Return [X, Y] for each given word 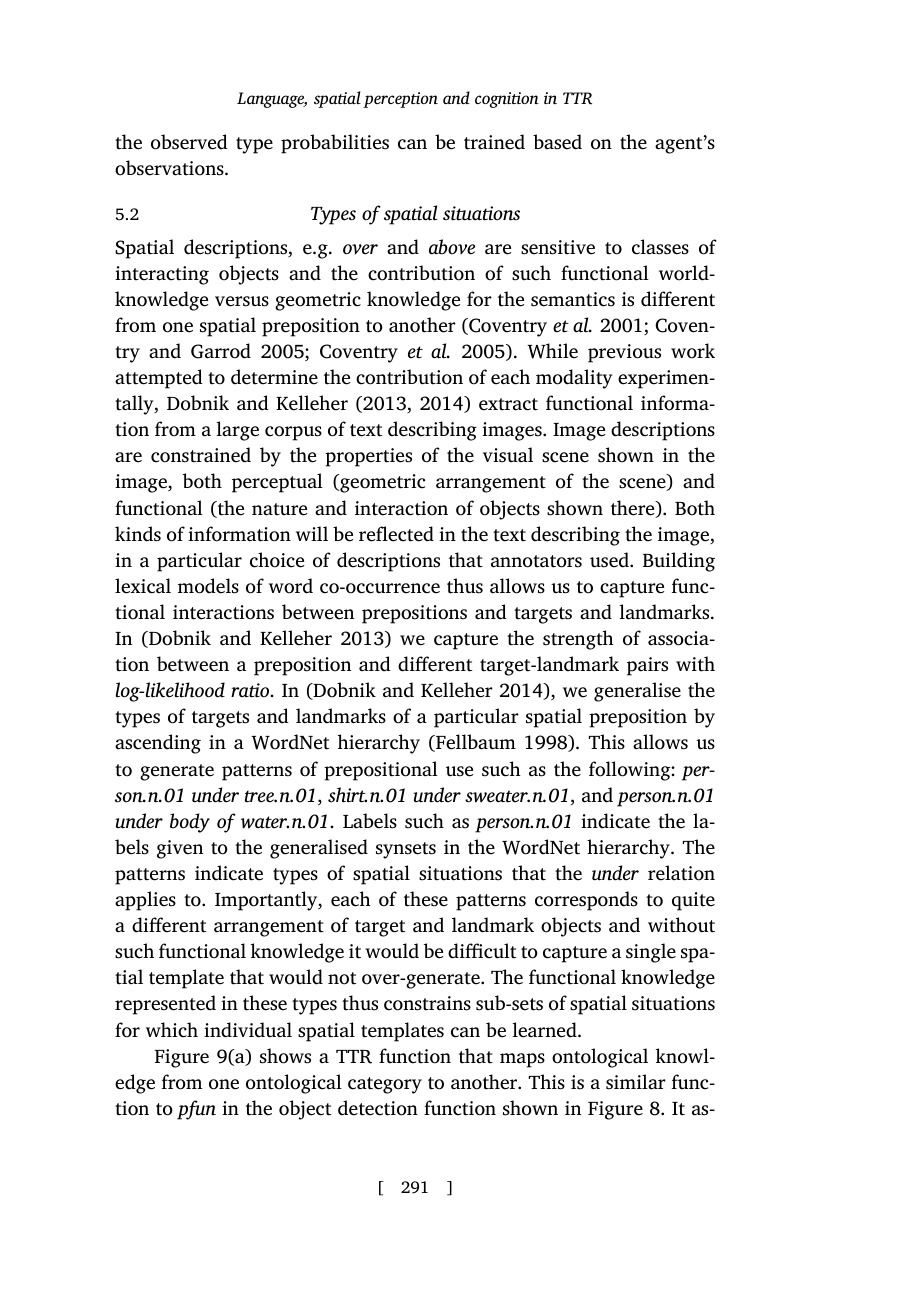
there [634, 509]
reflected [396, 534]
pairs [647, 666]
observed [189, 142]
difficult [482, 951]
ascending [158, 744]
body [190, 823]
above [452, 247]
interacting [162, 275]
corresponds [586, 901]
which [172, 1030]
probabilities [335, 144]
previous [624, 353]
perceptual [277, 483]
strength [578, 640]
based [557, 142]
